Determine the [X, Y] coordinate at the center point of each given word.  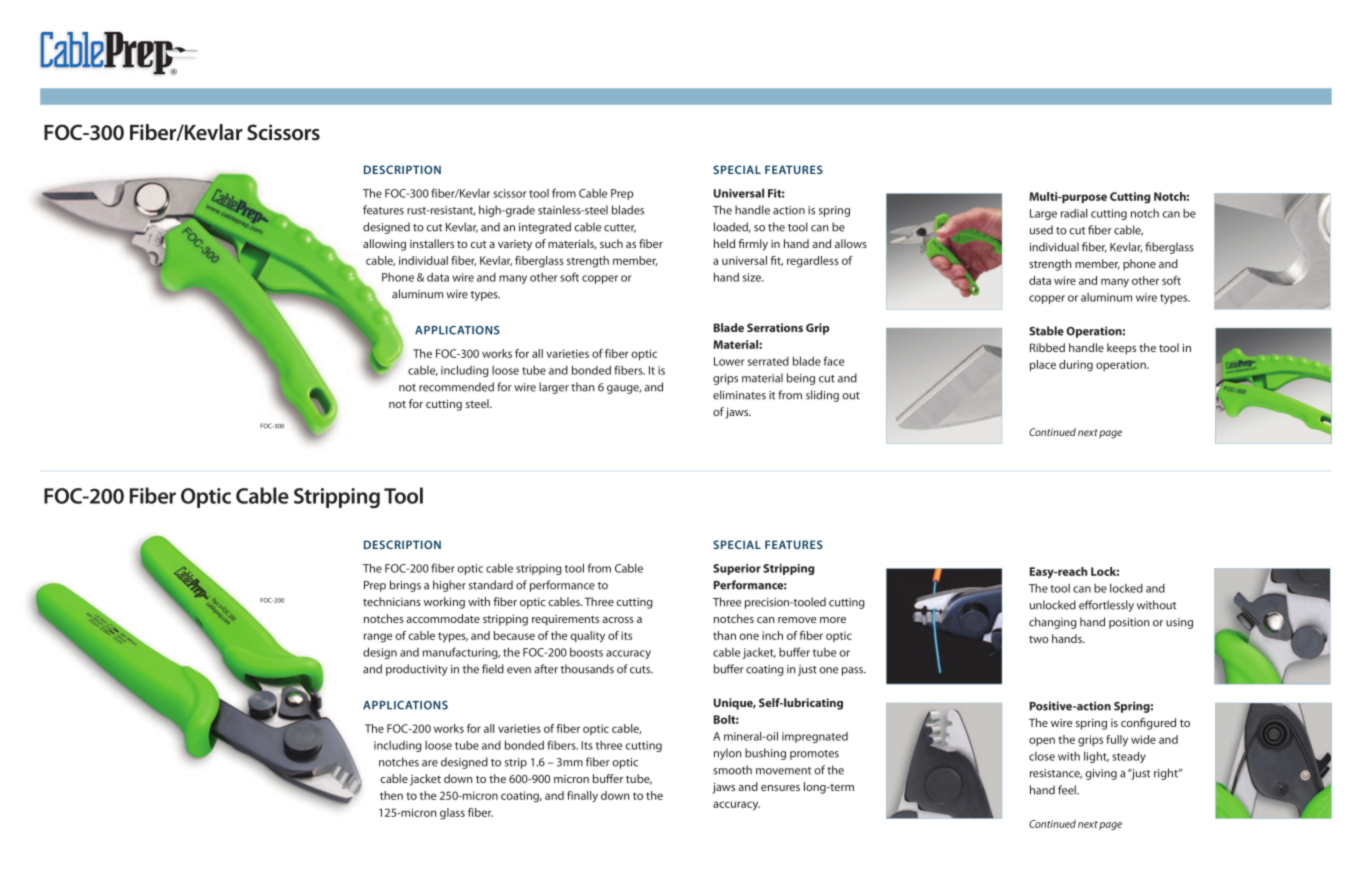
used [1041, 230]
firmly [753, 245]
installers [432, 243]
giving [1101, 774]
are [430, 763]
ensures [780, 788]
